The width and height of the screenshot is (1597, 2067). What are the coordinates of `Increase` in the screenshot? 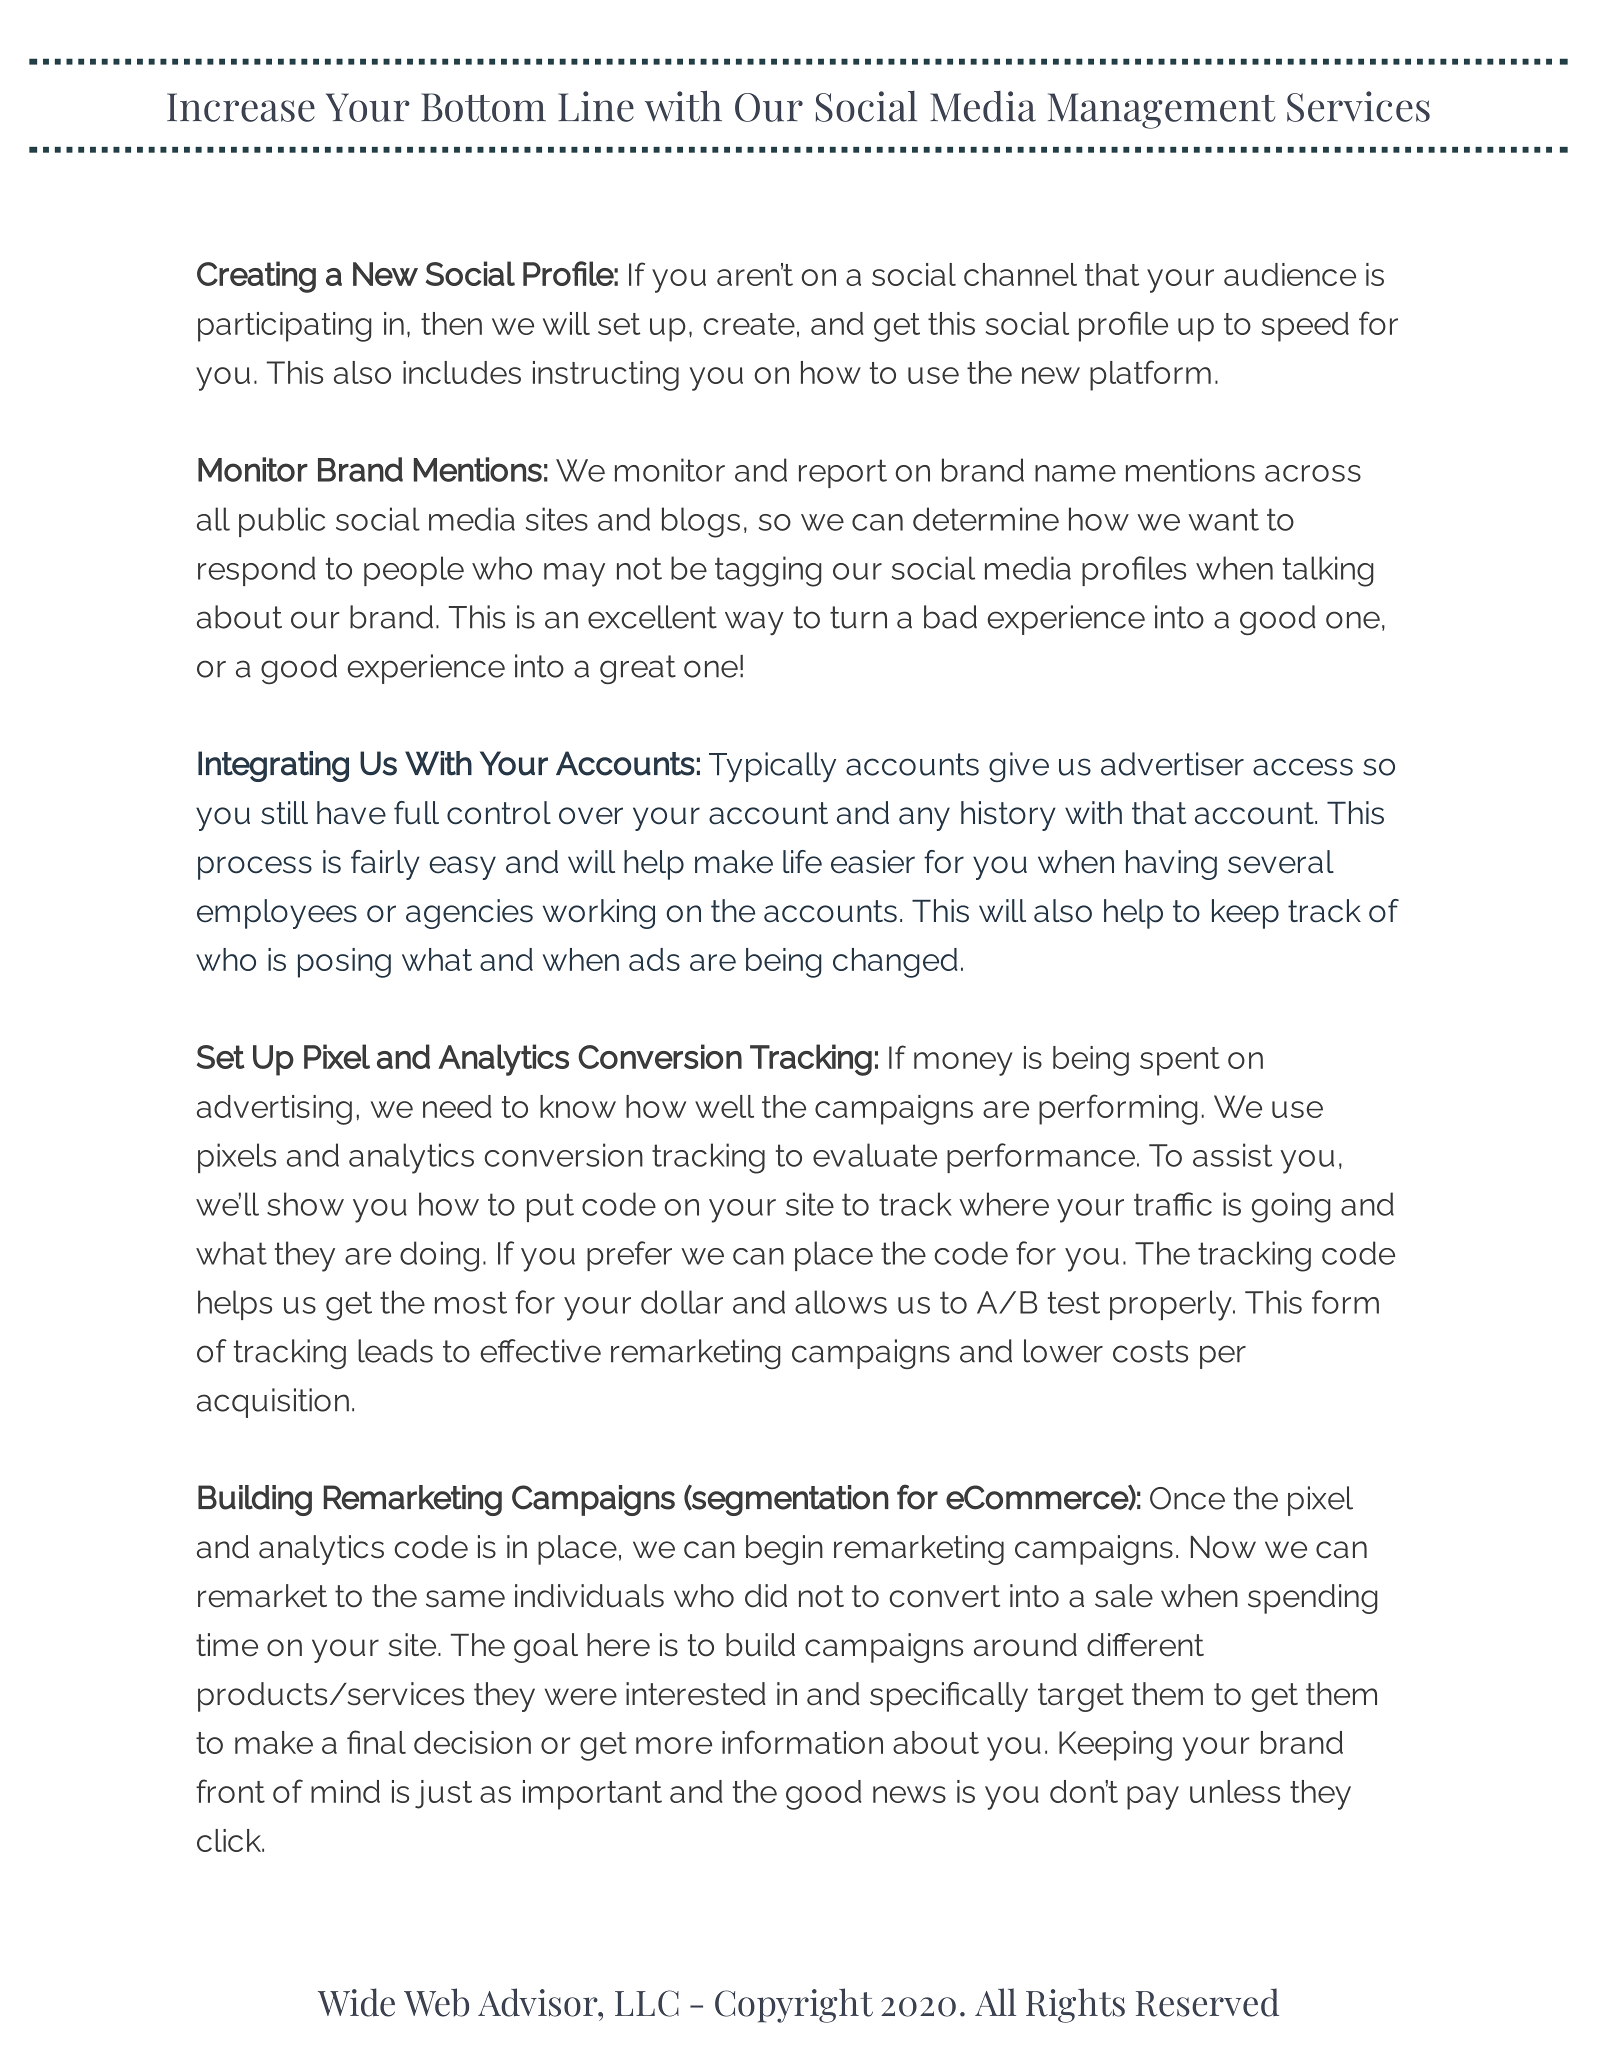 It's located at (241, 107).
